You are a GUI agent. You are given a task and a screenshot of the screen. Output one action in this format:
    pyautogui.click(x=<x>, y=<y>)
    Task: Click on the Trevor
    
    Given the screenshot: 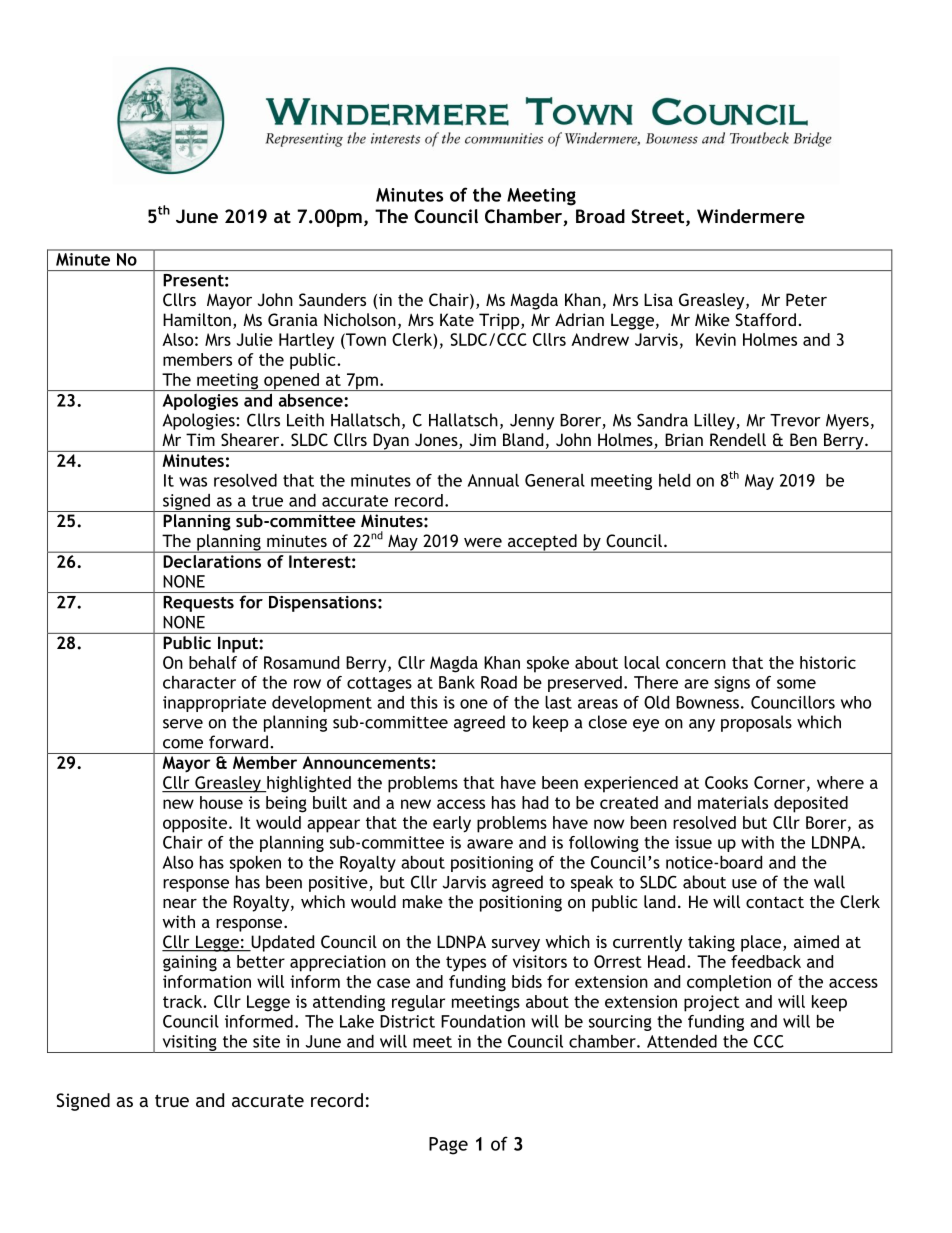 What is the action you would take?
    pyautogui.click(x=795, y=420)
